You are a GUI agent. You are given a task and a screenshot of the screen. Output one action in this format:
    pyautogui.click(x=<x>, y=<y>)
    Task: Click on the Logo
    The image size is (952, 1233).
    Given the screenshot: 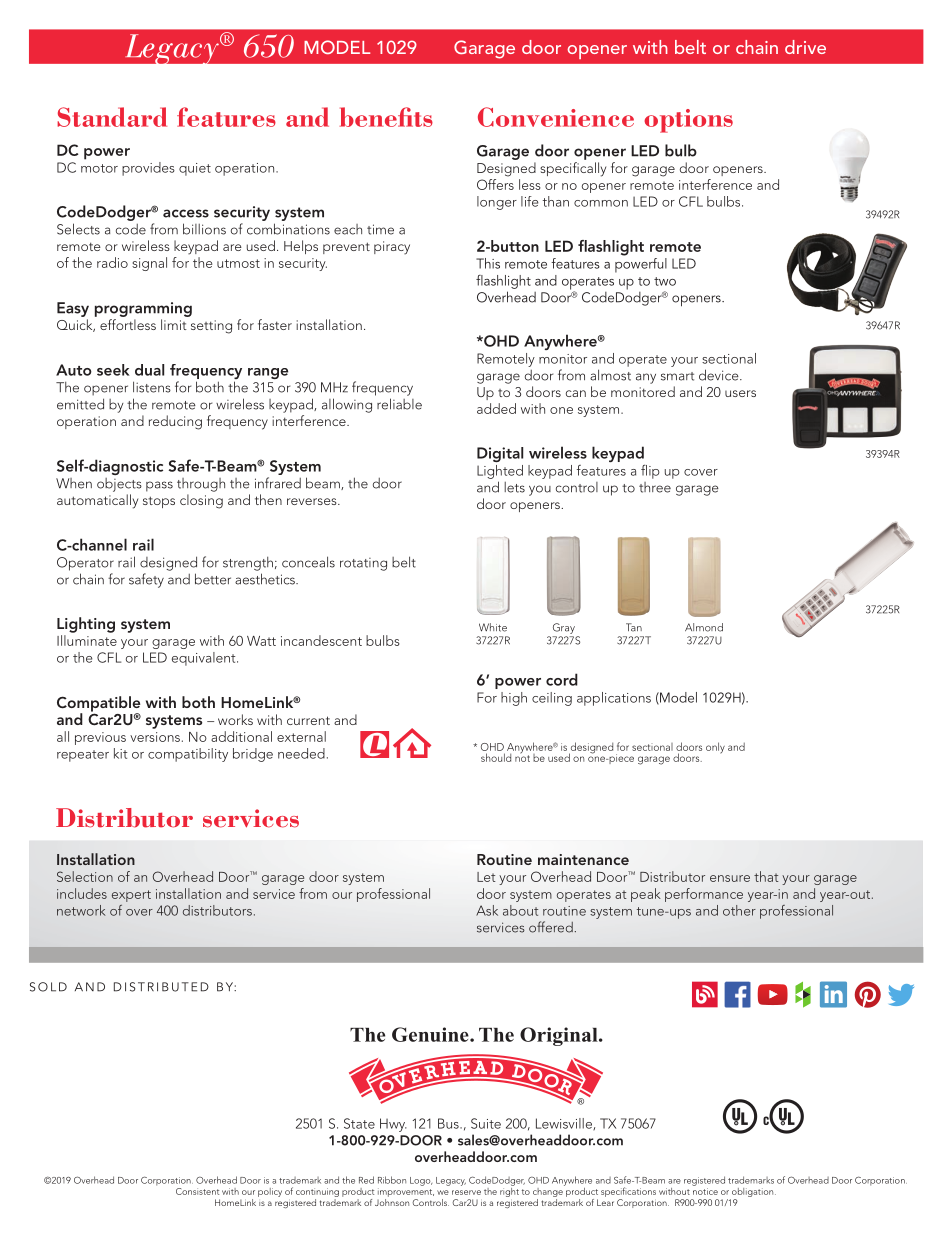 What is the action you would take?
    pyautogui.click(x=421, y=1181)
